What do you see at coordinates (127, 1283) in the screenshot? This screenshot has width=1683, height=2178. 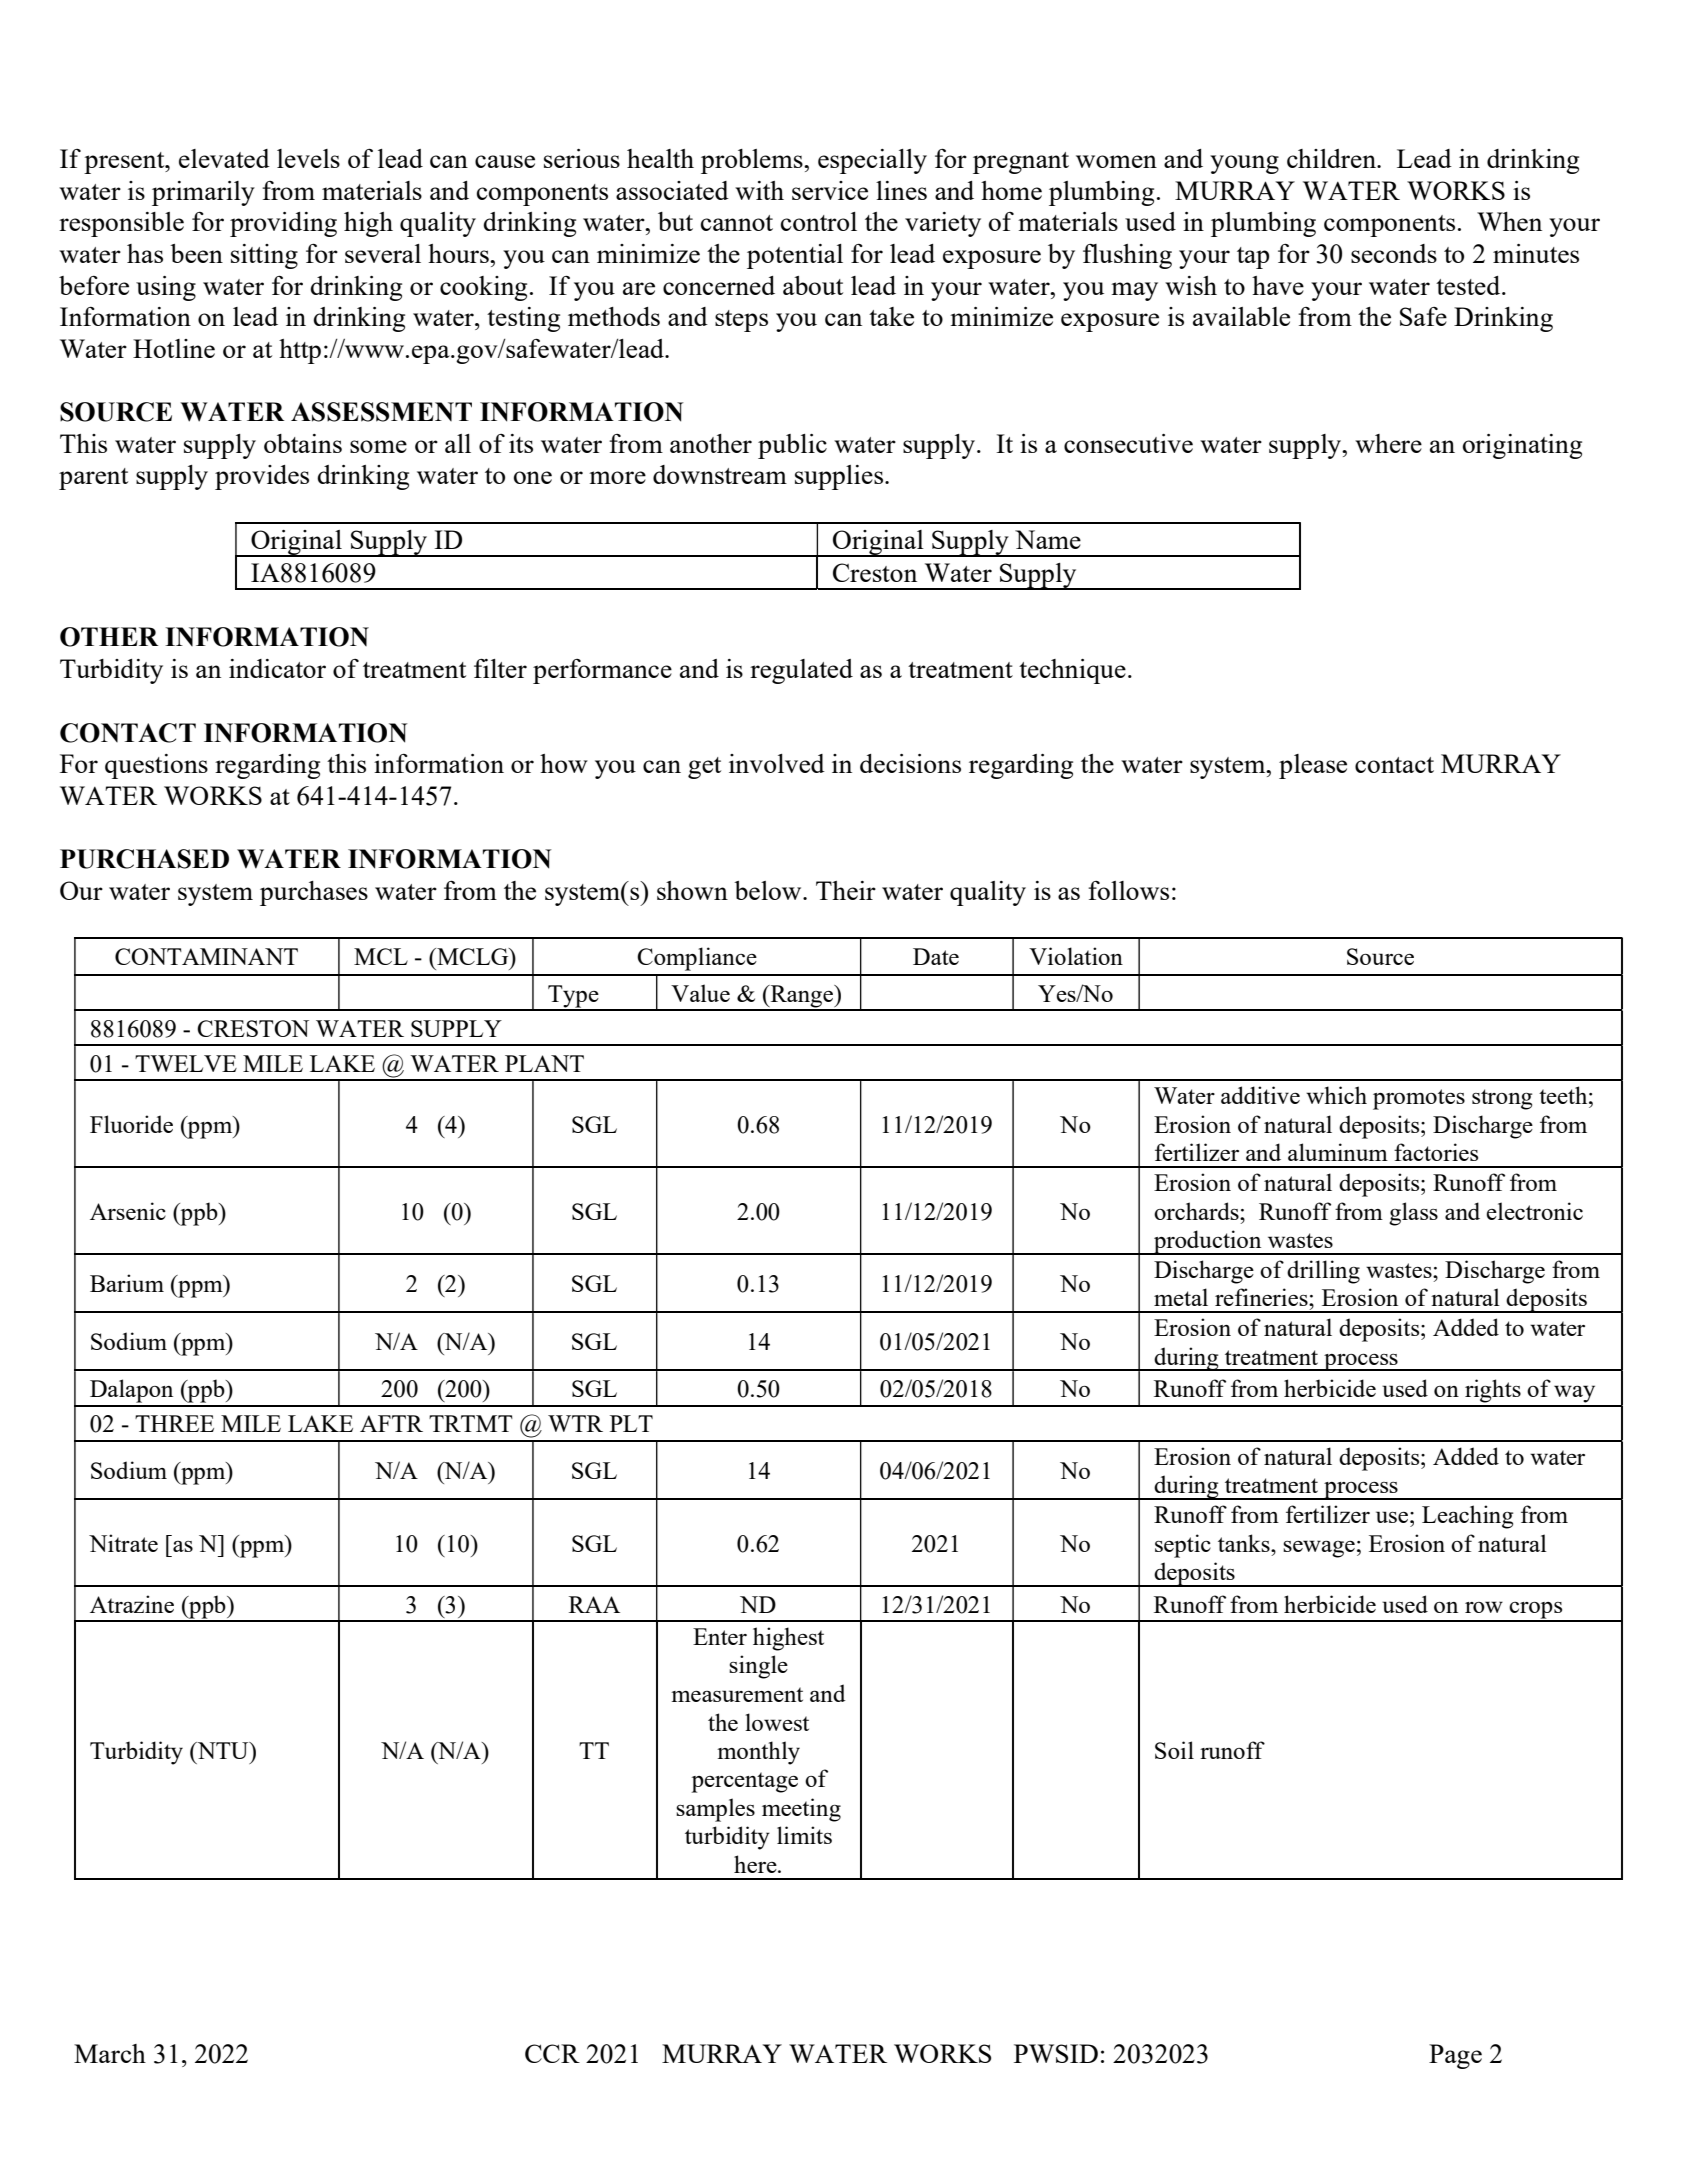 I see `Barium` at bounding box center [127, 1283].
